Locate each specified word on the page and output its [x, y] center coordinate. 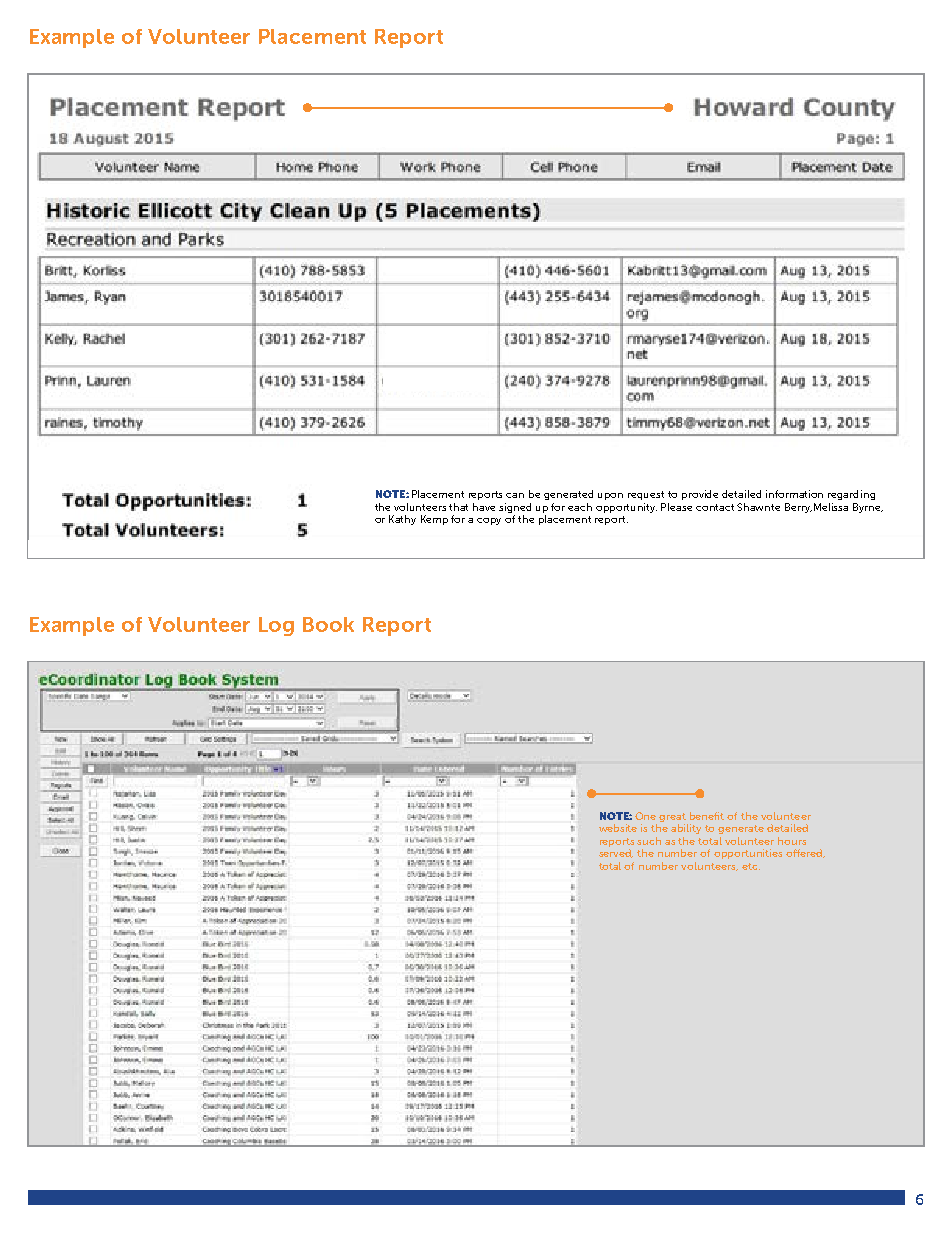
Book [328, 624]
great [672, 817]
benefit [707, 816]
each [580, 507]
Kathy [402, 520]
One [645, 816]
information [794, 494]
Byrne [868, 508]
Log [276, 626]
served [616, 853]
